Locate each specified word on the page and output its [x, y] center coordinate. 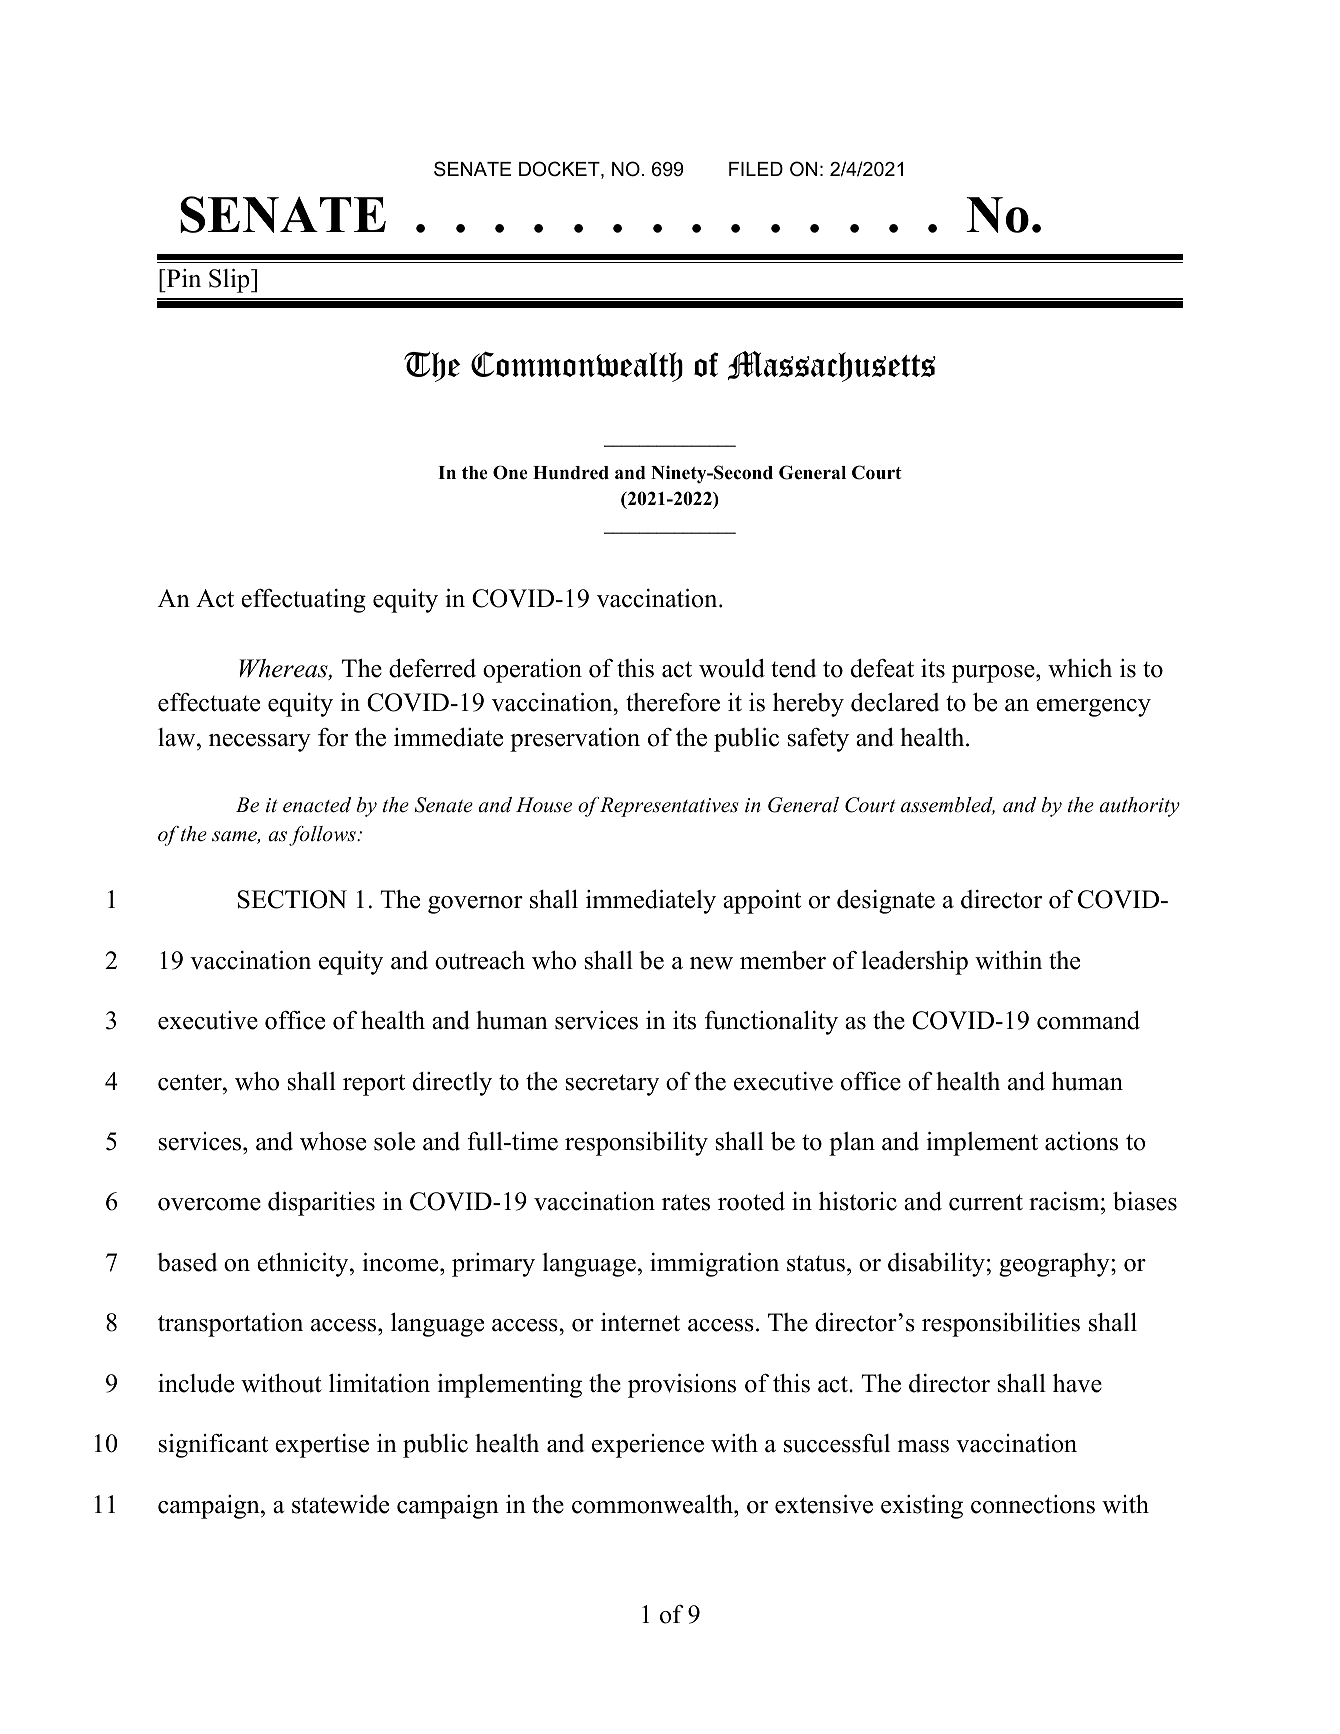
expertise [322, 1446]
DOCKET [560, 170]
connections [1033, 1504]
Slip [230, 281]
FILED [756, 169]
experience [648, 1446]
